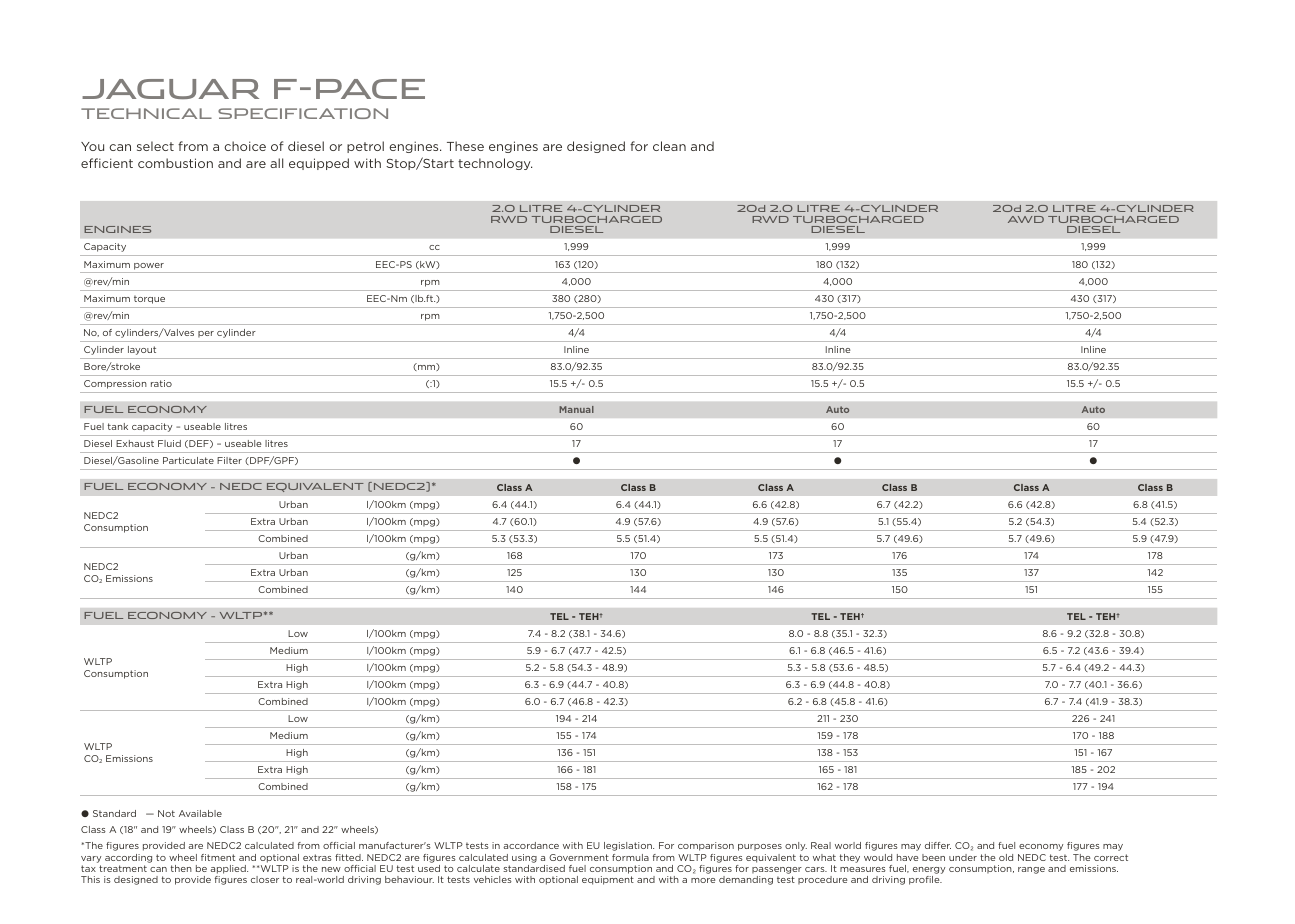  What do you see at coordinates (245, 146) in the page?
I see `choice` at bounding box center [245, 146].
